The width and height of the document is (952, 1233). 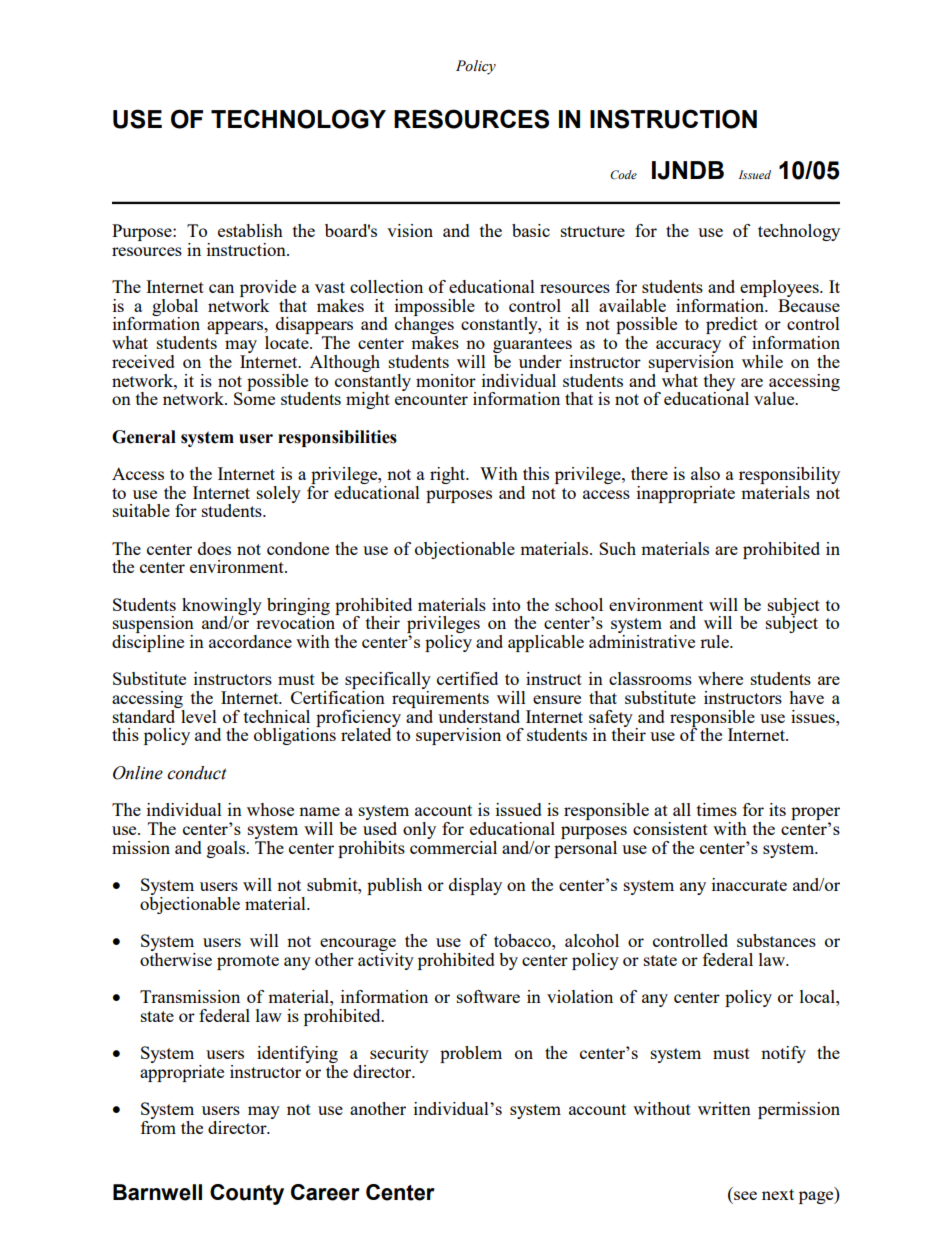 What do you see at coordinates (250, 230) in the document?
I see `establish` at bounding box center [250, 230].
